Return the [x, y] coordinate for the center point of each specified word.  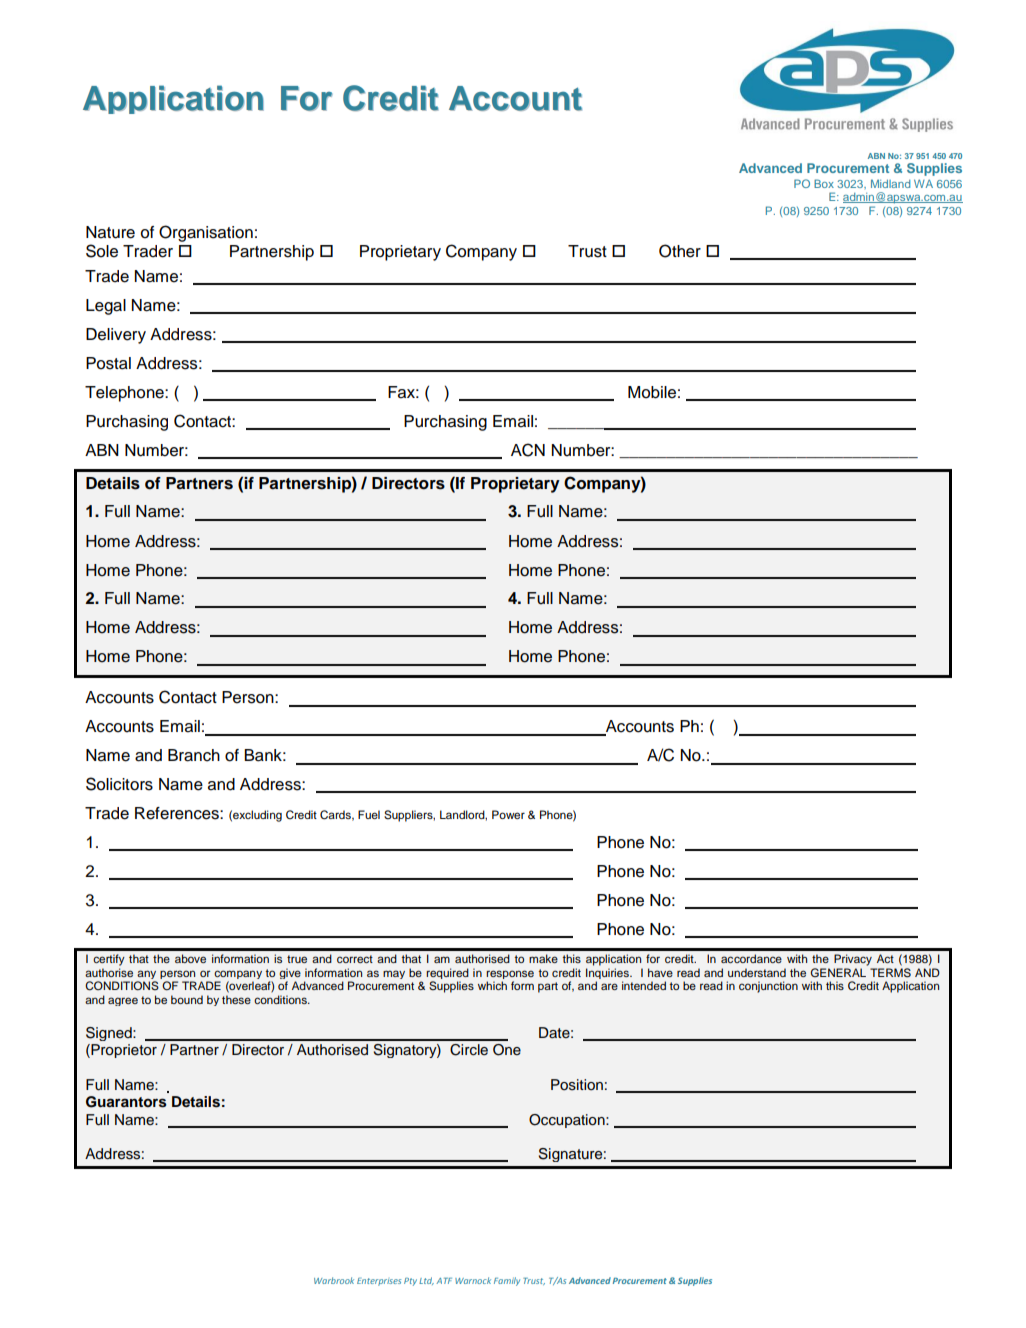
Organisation [206, 233]
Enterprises [379, 1282]
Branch [194, 755]
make [543, 958]
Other [680, 251]
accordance [751, 958]
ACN [528, 450]
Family [507, 1281]
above [190, 958]
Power [508, 814]
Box [824, 183]
